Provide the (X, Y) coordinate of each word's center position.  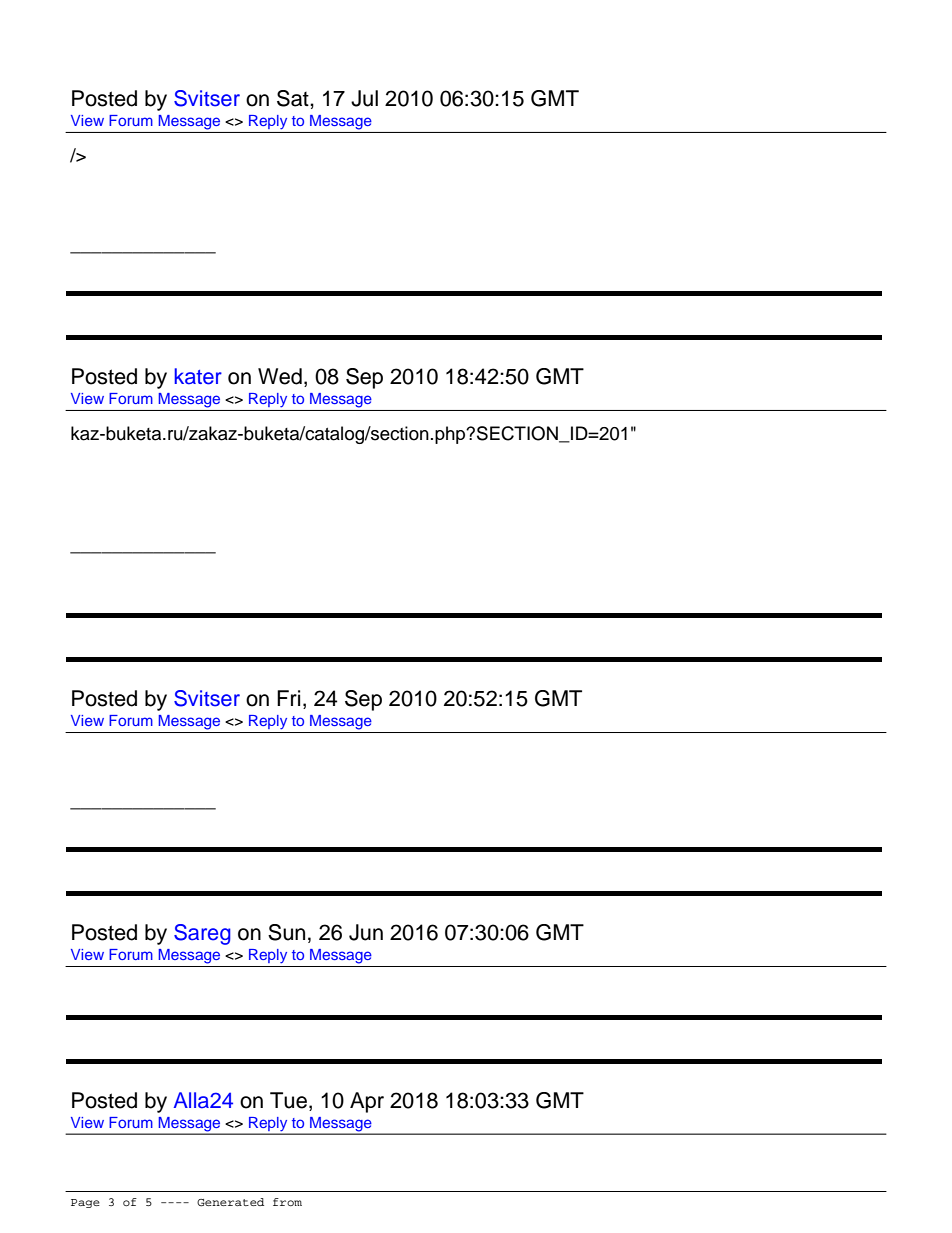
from (287, 1202)
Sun (286, 932)
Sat (294, 98)
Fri (288, 698)
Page (85, 1203)
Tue (288, 1100)
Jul (364, 98)
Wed (280, 376)
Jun (366, 932)
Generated (230, 1202)
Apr (367, 1102)
